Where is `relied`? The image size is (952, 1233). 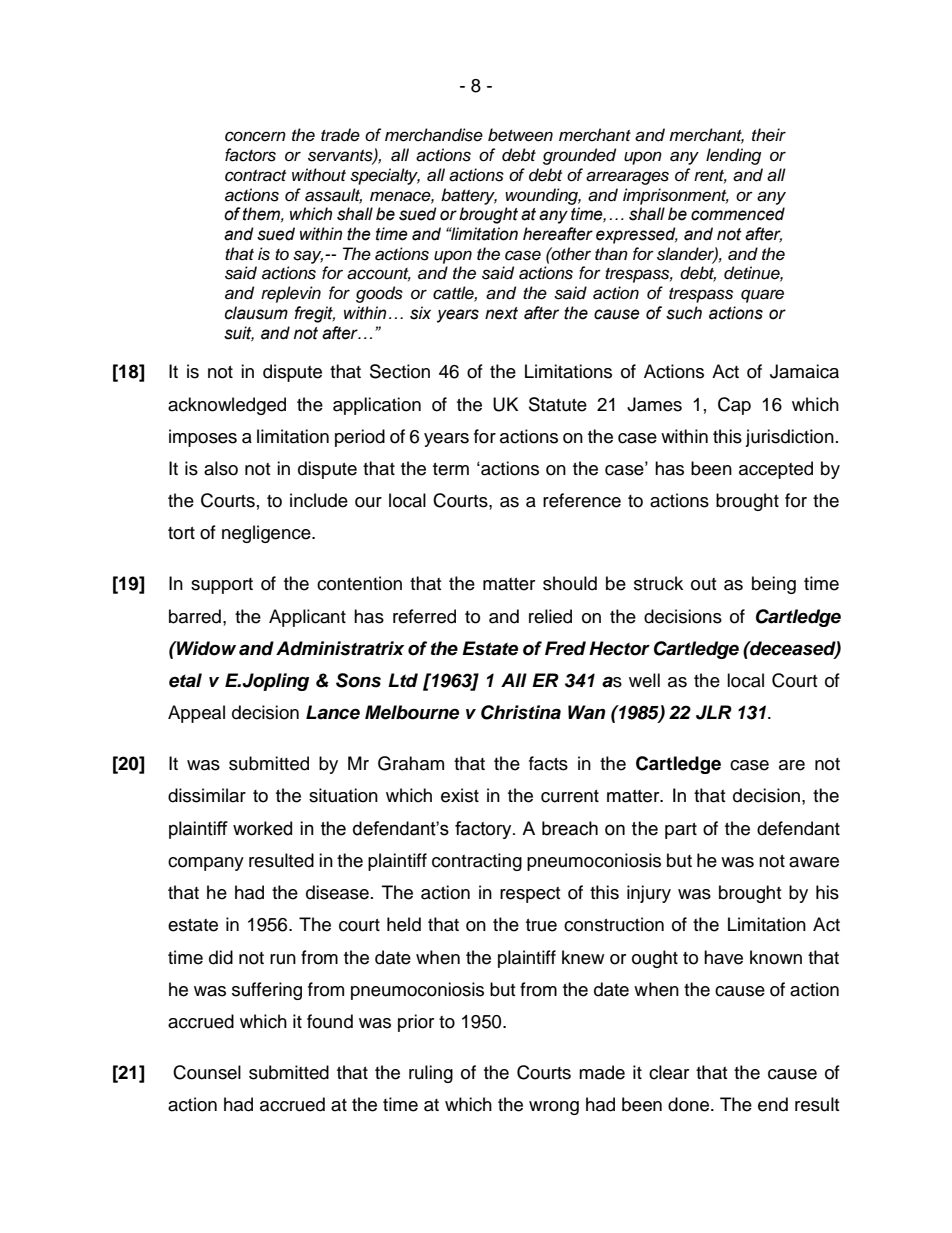
relied is located at coordinates (550, 616).
